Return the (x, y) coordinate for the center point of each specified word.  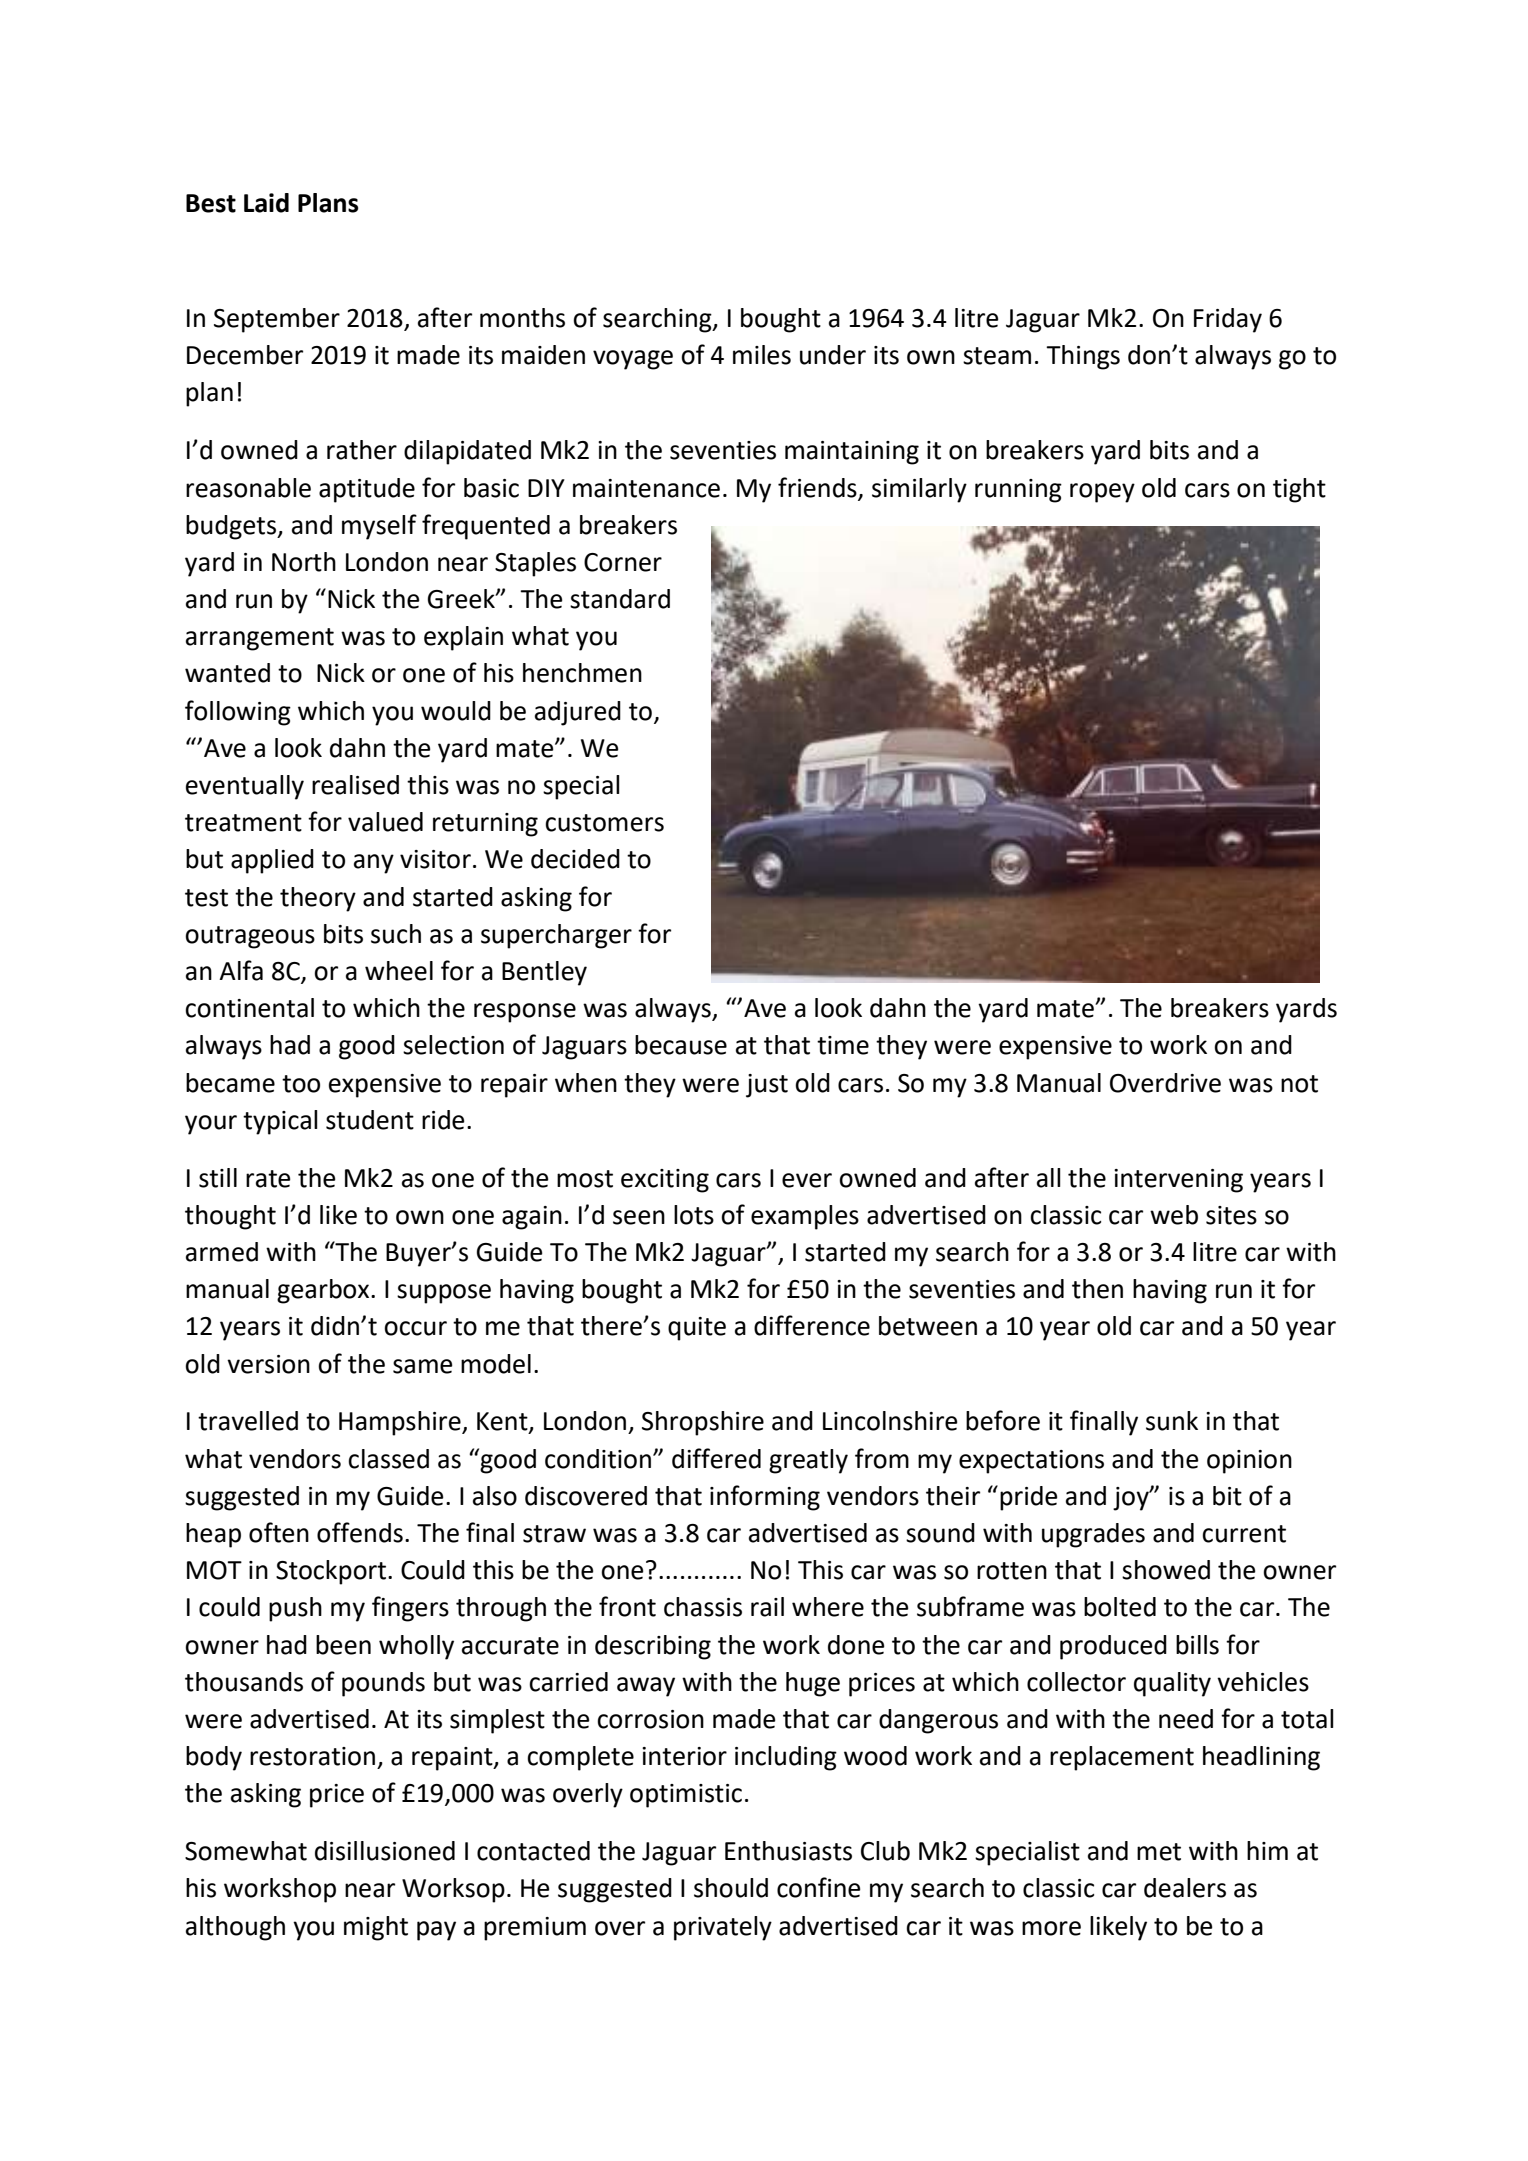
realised (355, 785)
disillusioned (385, 1851)
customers (604, 823)
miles (762, 355)
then (1097, 1289)
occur (415, 1328)
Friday (1228, 320)
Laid (266, 203)
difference (812, 1325)
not (1299, 1084)
